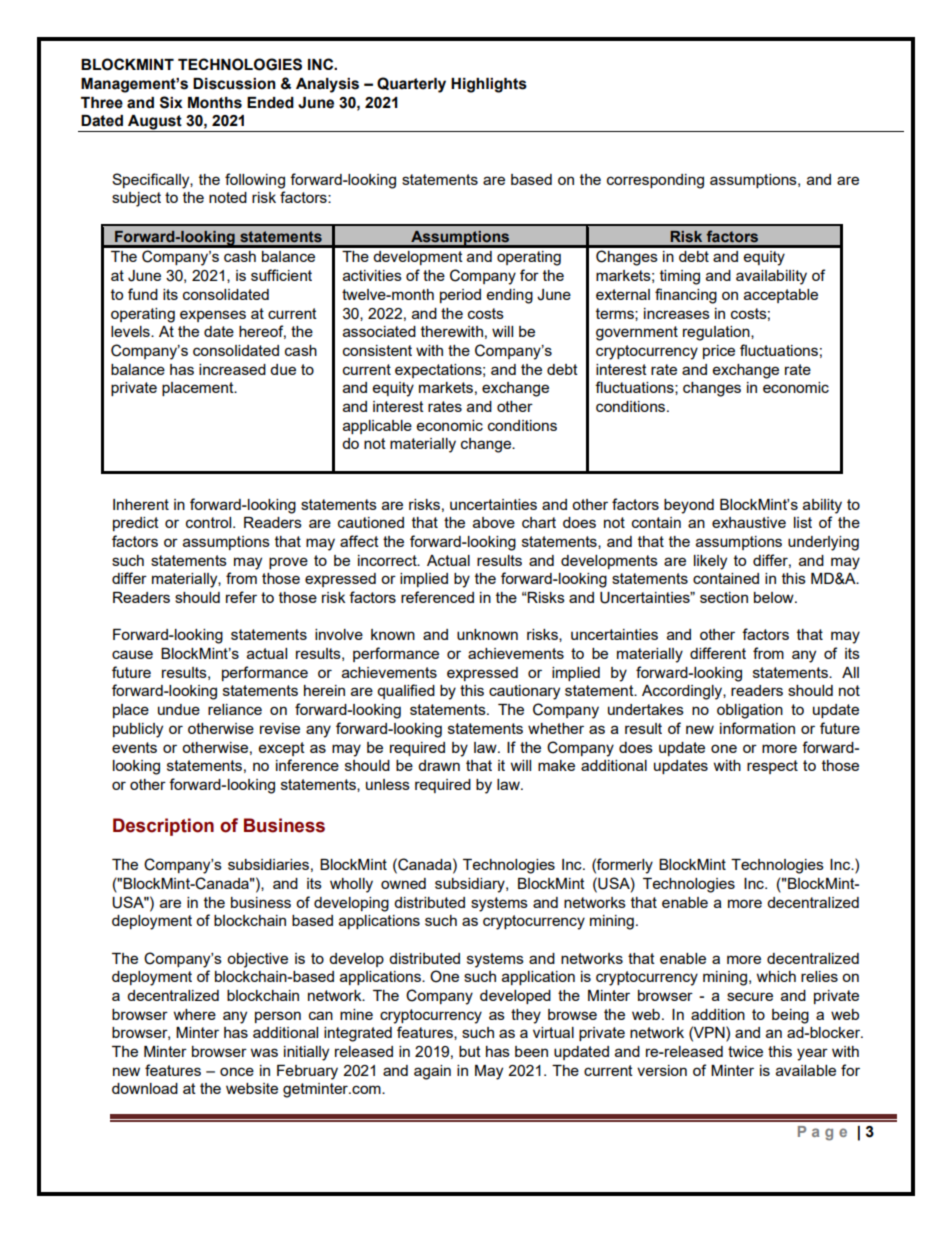 This page has width=952, height=1233. Describe the element at coordinates (745, 1051) in the page. I see `twice` at that location.
